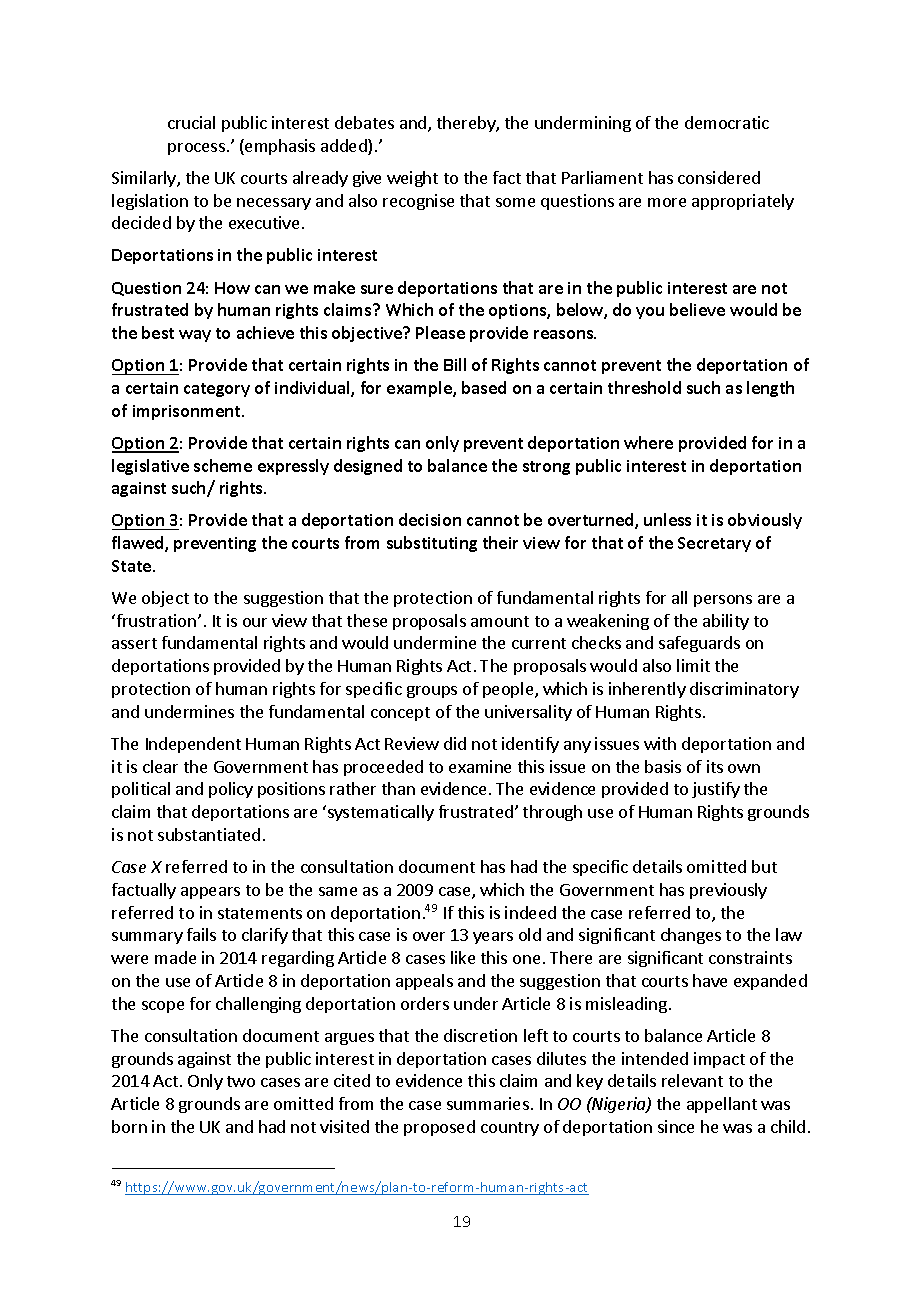  What do you see at coordinates (440, 332) in the screenshot?
I see `Please` at bounding box center [440, 332].
